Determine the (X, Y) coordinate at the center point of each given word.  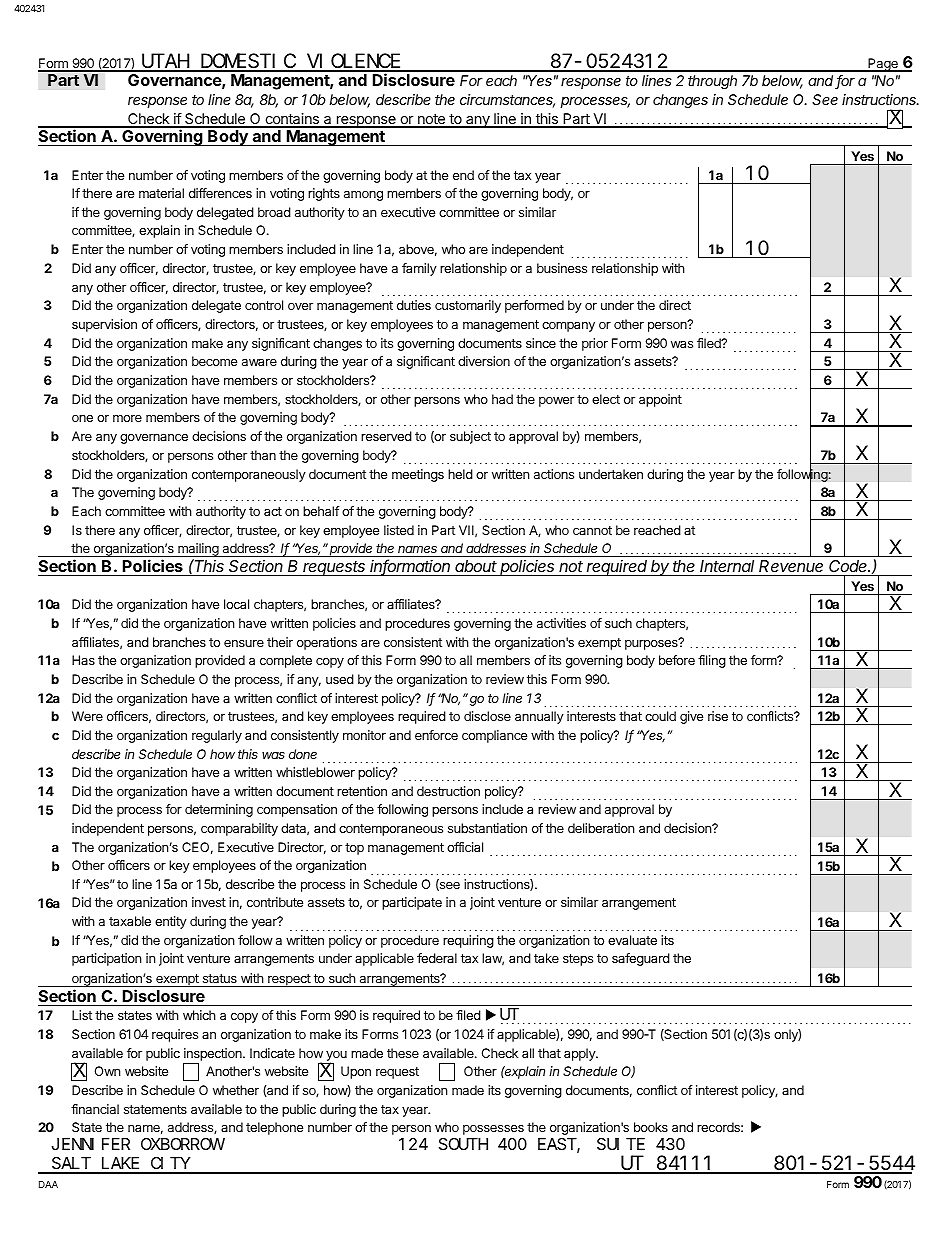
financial (95, 1109)
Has (83, 660)
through (712, 82)
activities (561, 623)
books (651, 1127)
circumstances (507, 101)
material (161, 193)
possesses (493, 1130)
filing (712, 661)
